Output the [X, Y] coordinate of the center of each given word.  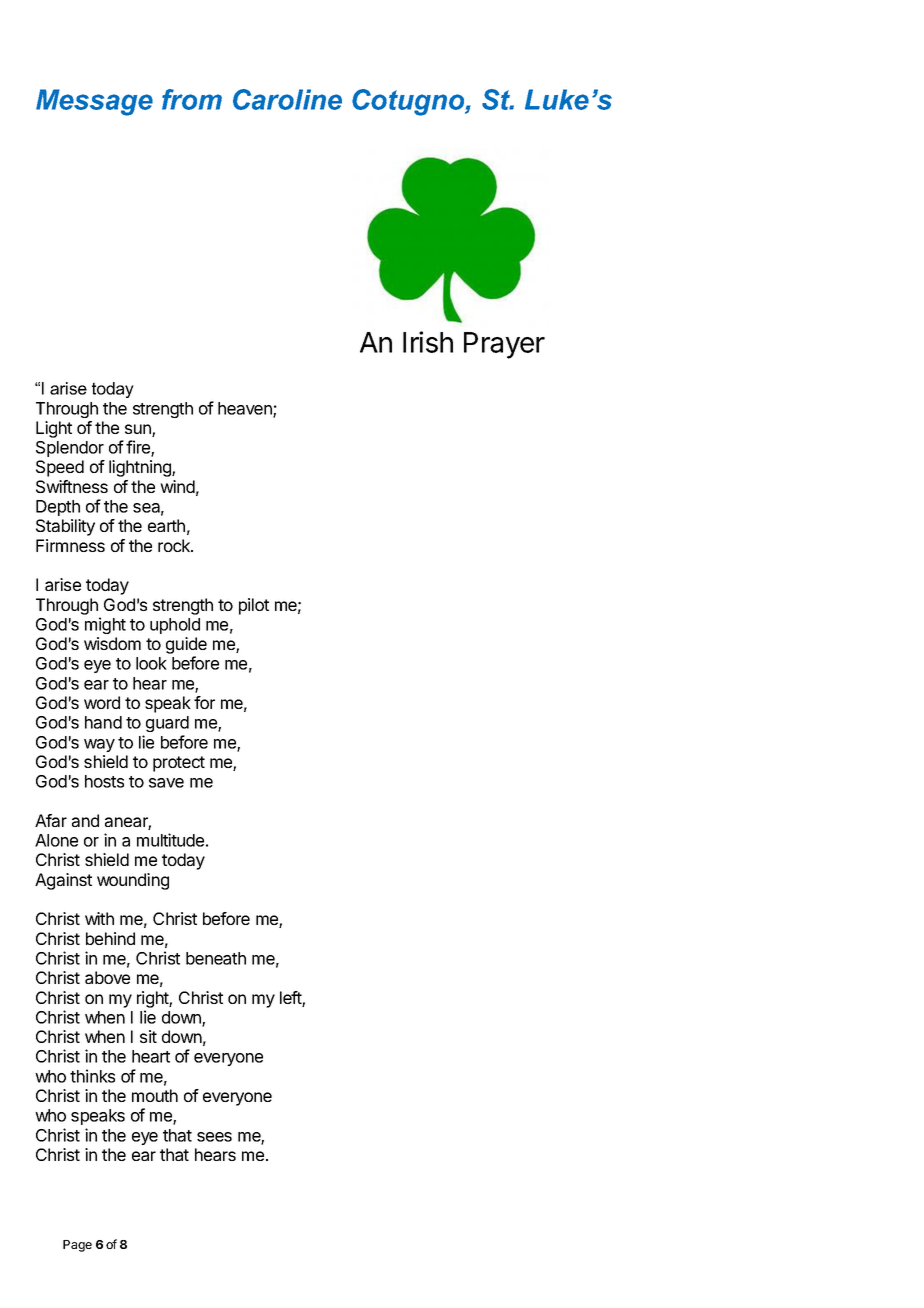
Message [94, 102]
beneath [216, 958]
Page [77, 1246]
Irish [428, 342]
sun [139, 430]
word [102, 702]
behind [110, 938]
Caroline [287, 99]
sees [214, 1137]
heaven [246, 409]
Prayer [504, 345]
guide [186, 647]
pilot [254, 606]
